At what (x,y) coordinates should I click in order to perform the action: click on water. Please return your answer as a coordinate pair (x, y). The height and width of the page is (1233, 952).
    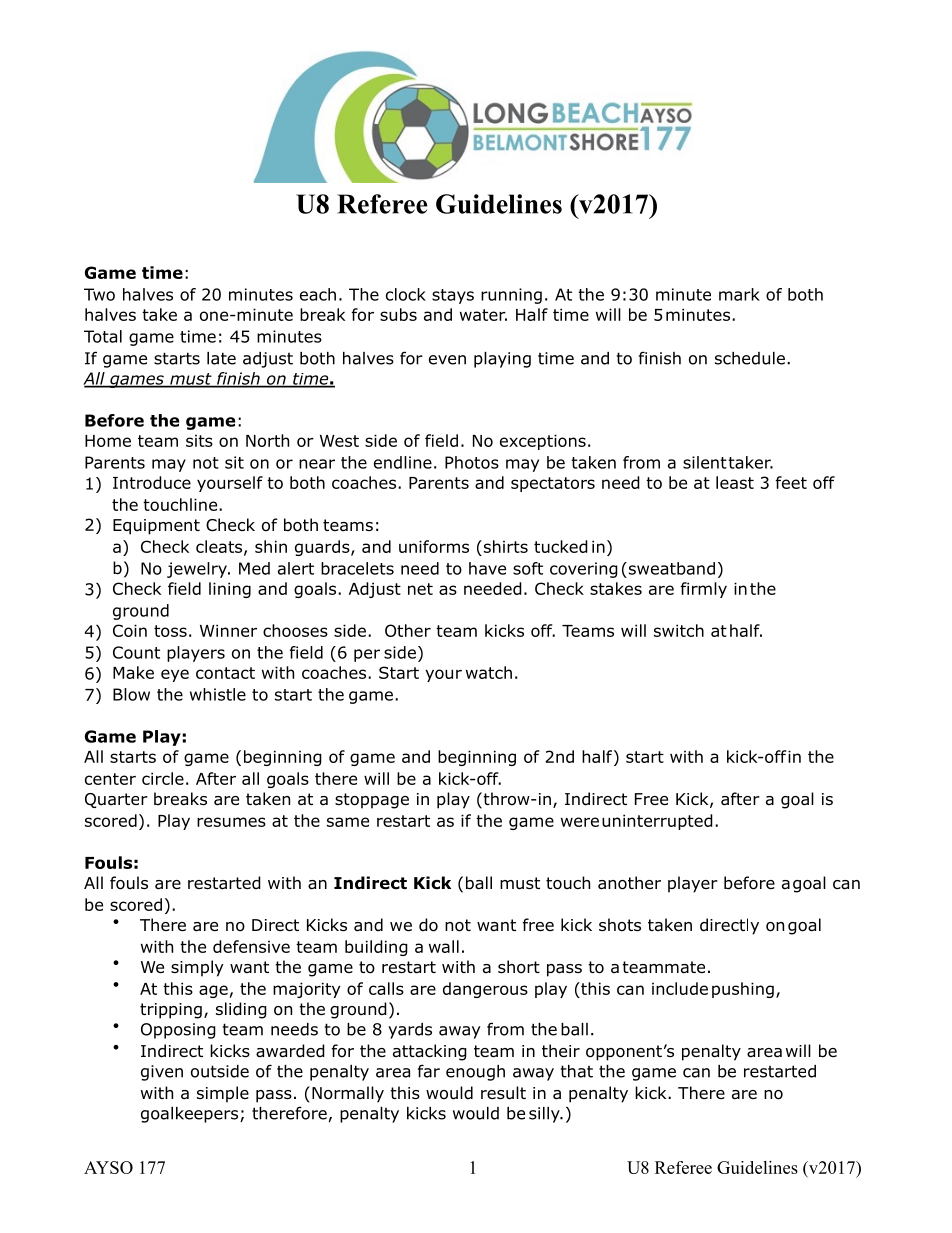
    Looking at the image, I should click on (483, 315).
